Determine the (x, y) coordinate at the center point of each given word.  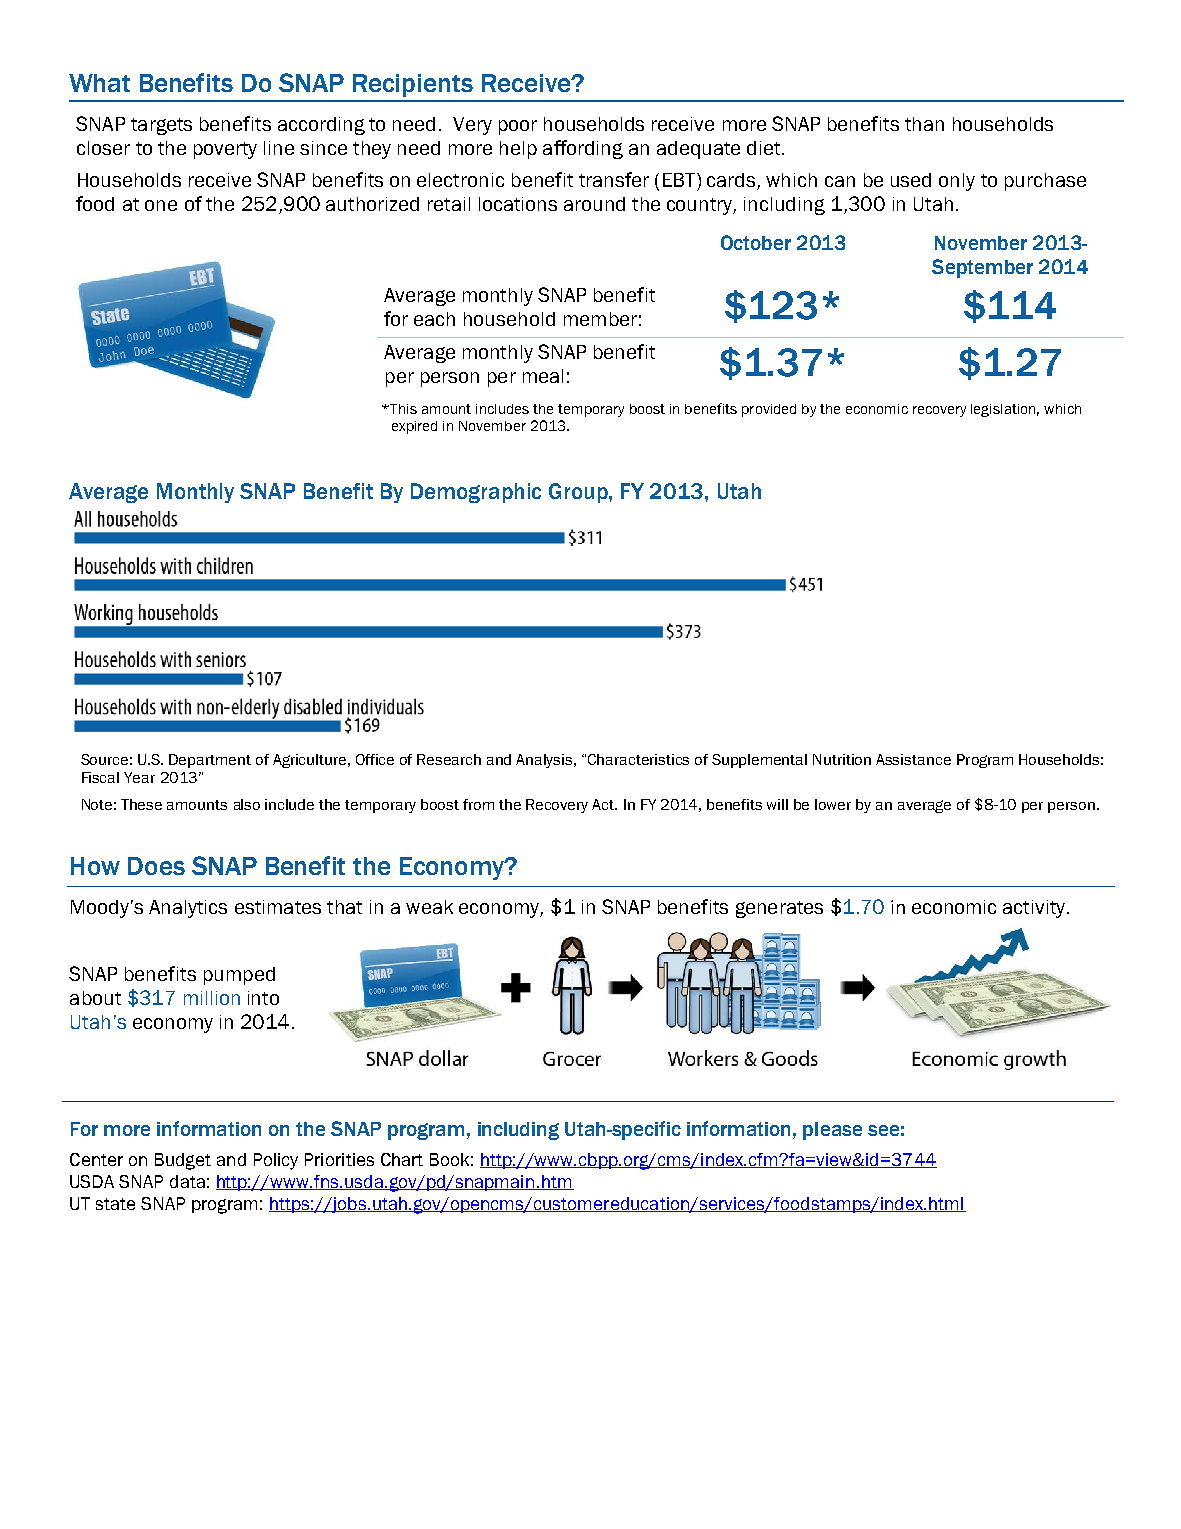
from (478, 804)
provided (769, 410)
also (247, 804)
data (187, 1181)
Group (579, 493)
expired (414, 427)
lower (833, 804)
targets (161, 126)
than (924, 124)
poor (518, 127)
